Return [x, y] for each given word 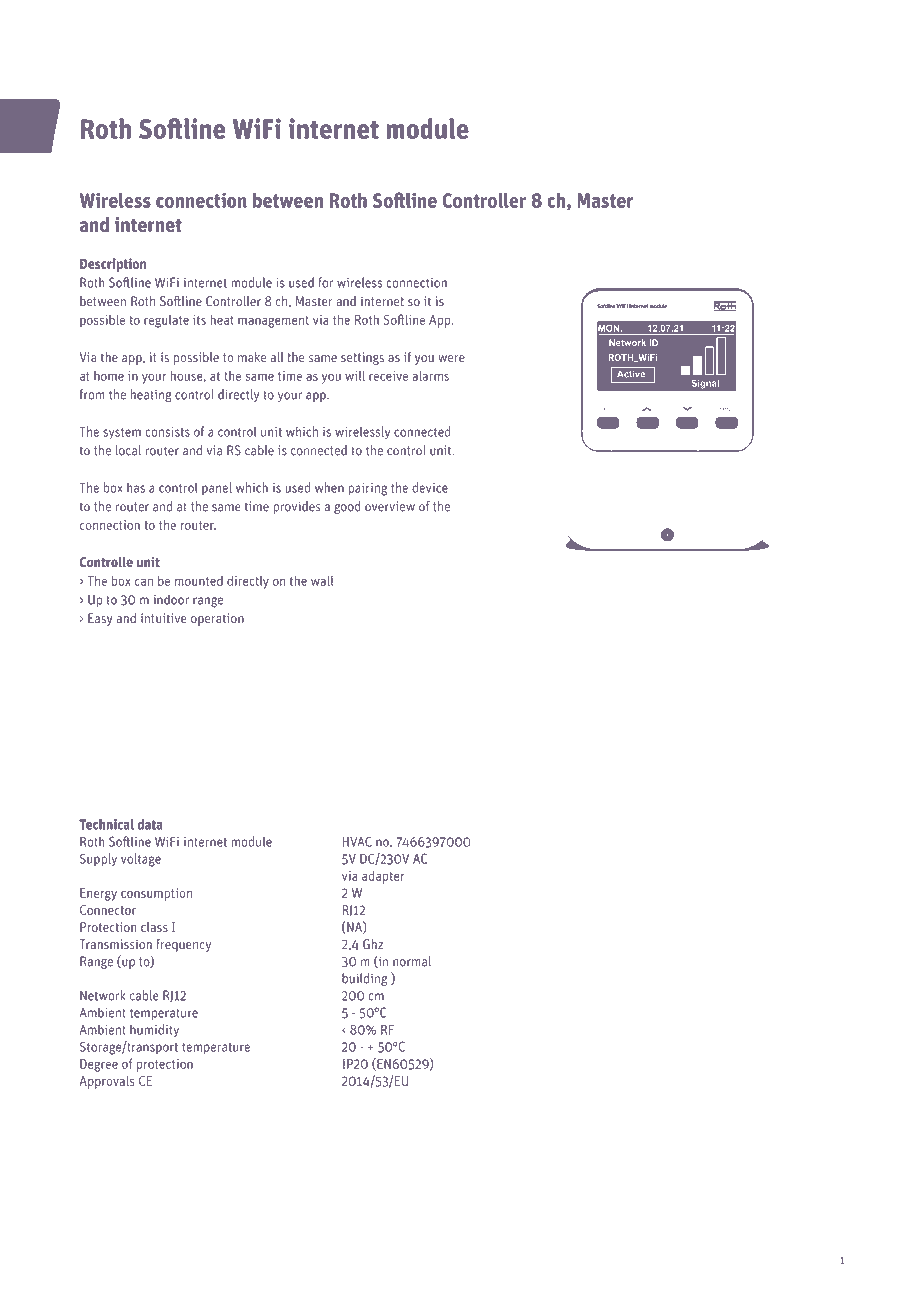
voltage [141, 860]
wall [322, 580]
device [430, 487]
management [273, 322]
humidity [154, 1031]
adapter [383, 877]
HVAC [357, 841]
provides [297, 507]
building [364, 979]
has [136, 487]
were [451, 358]
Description [113, 265]
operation [217, 619]
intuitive [164, 618]
